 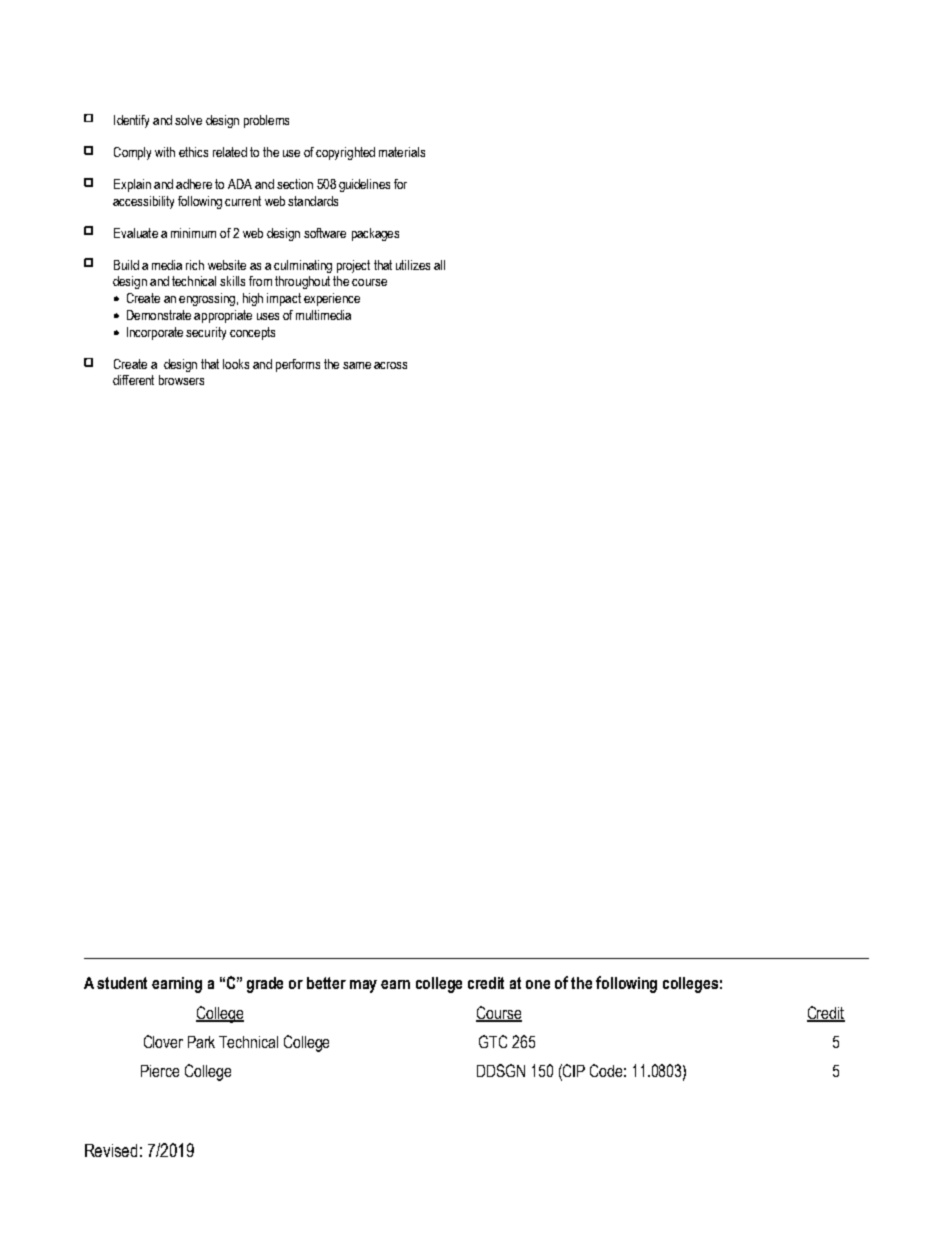 I want to click on materials, so click(x=402, y=152).
